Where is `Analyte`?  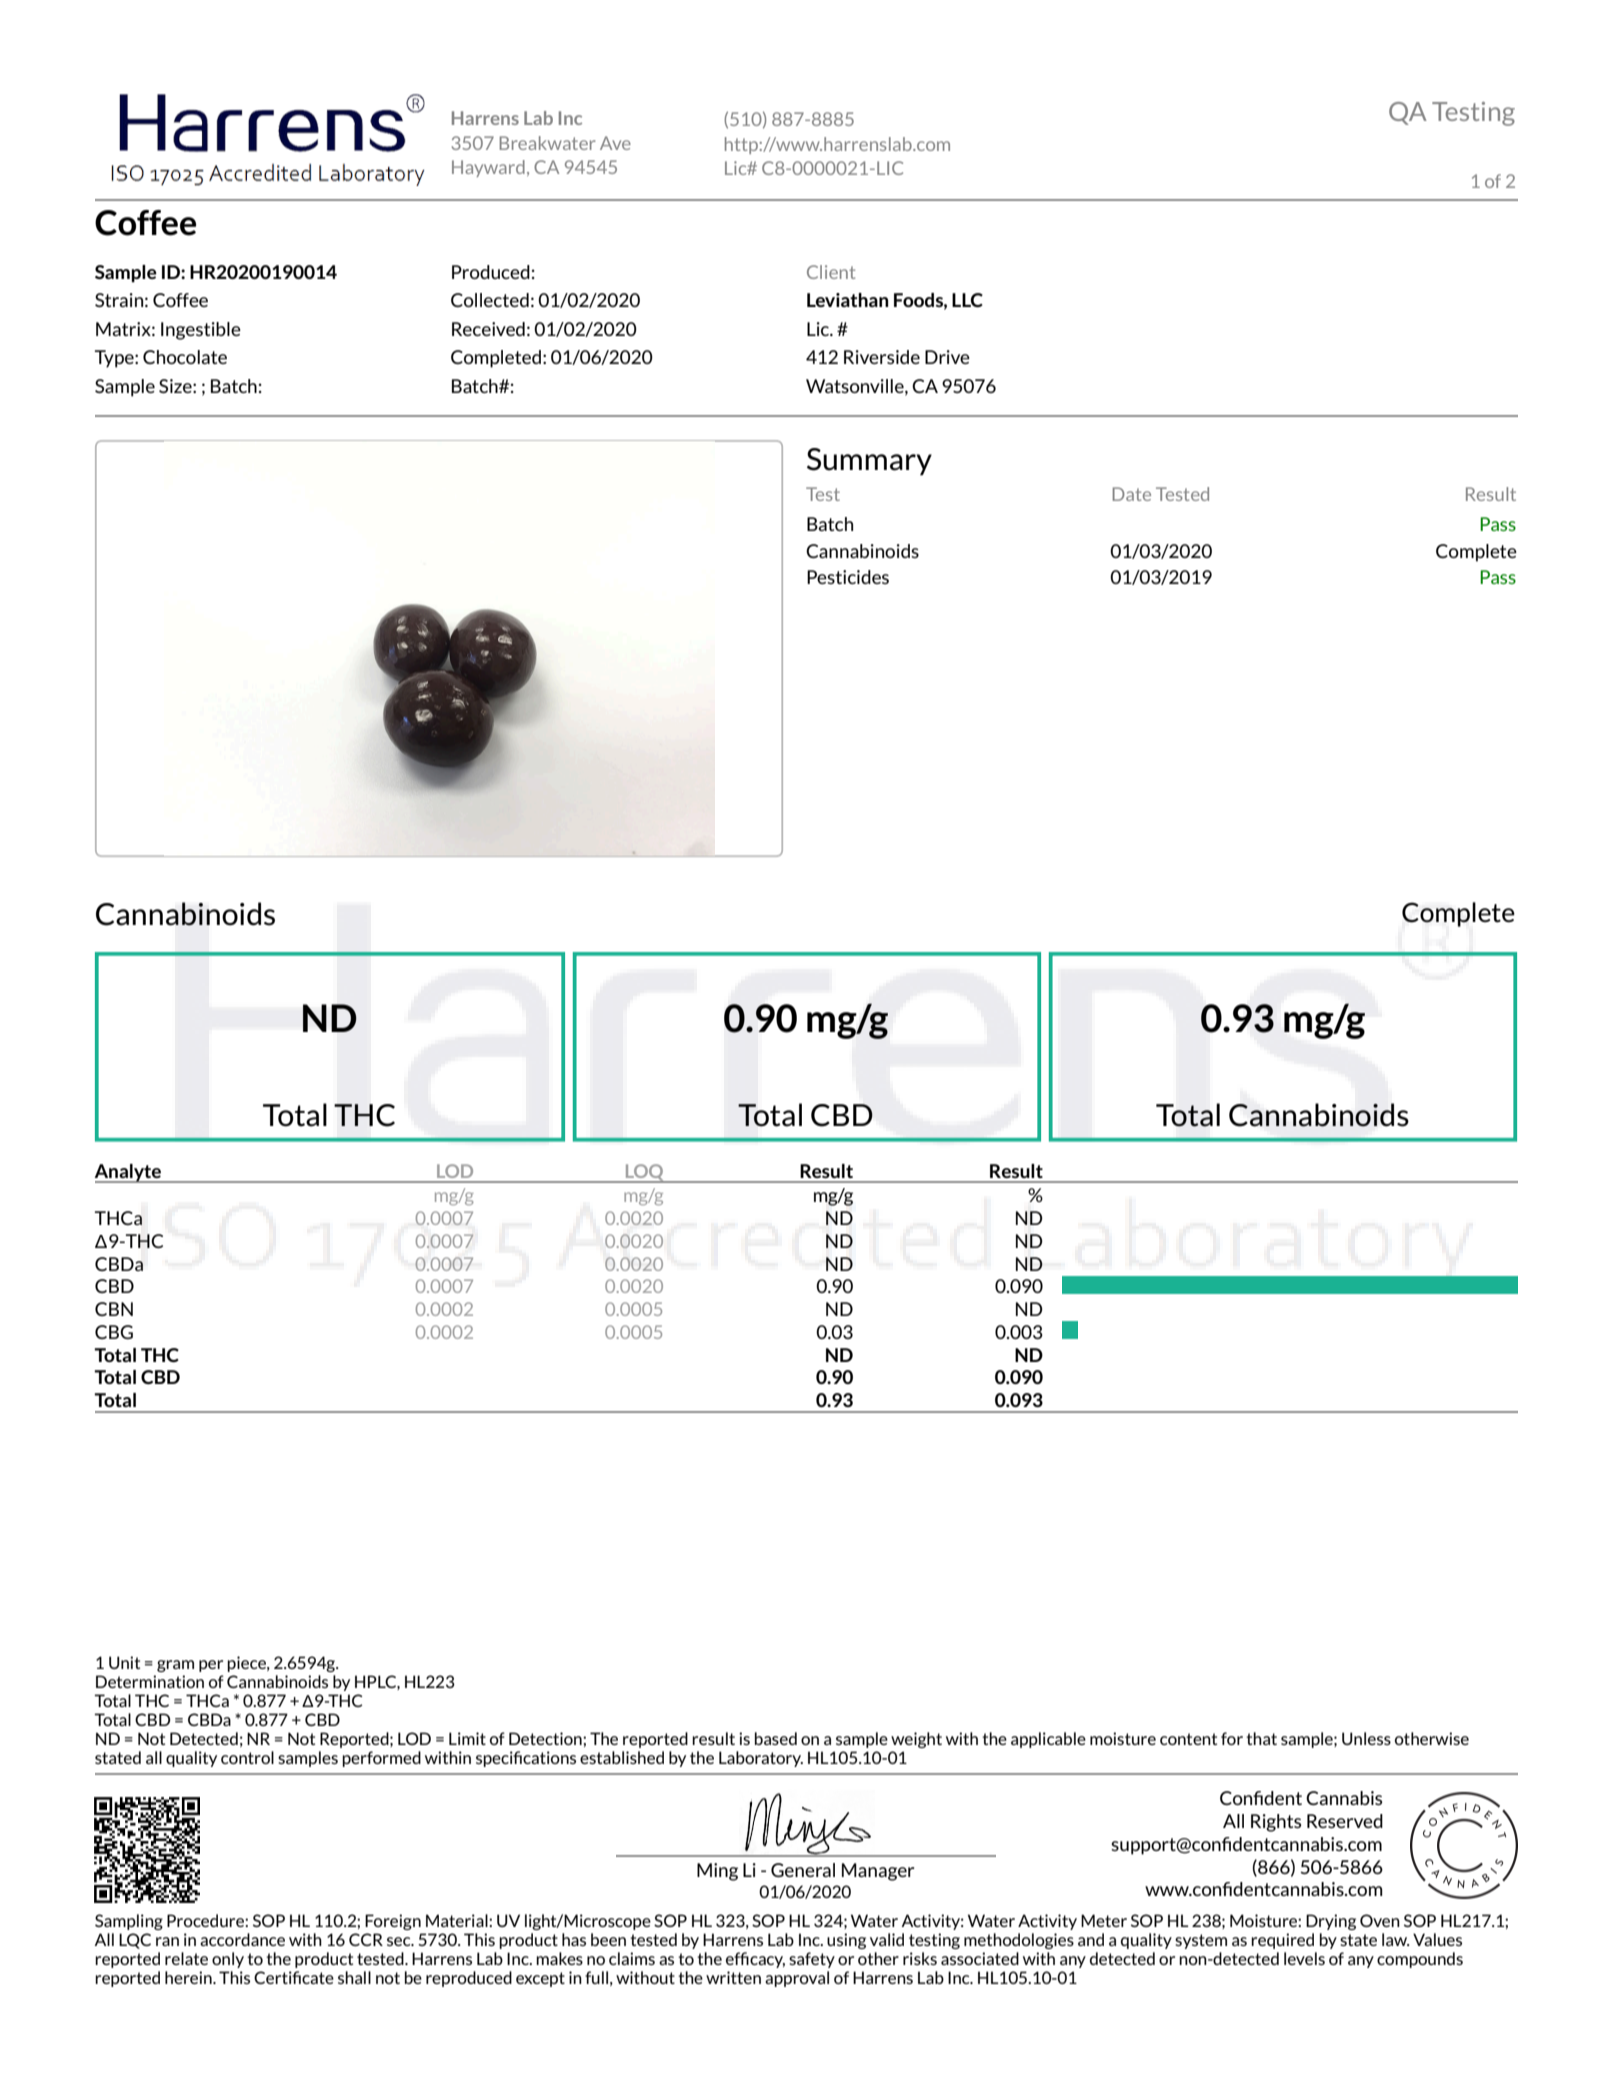 Analyte is located at coordinates (129, 1173).
